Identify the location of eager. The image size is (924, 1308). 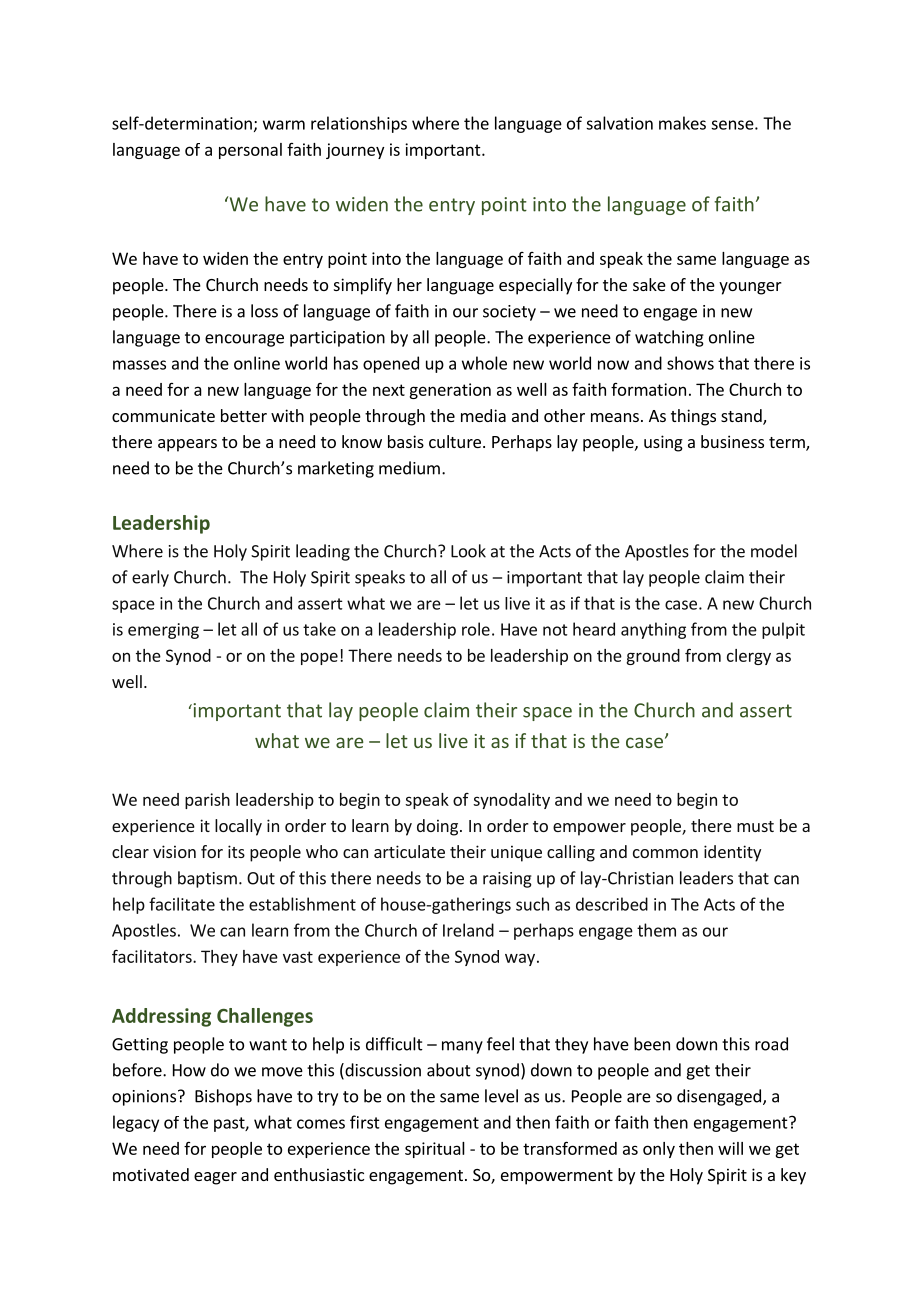
(215, 1178).
